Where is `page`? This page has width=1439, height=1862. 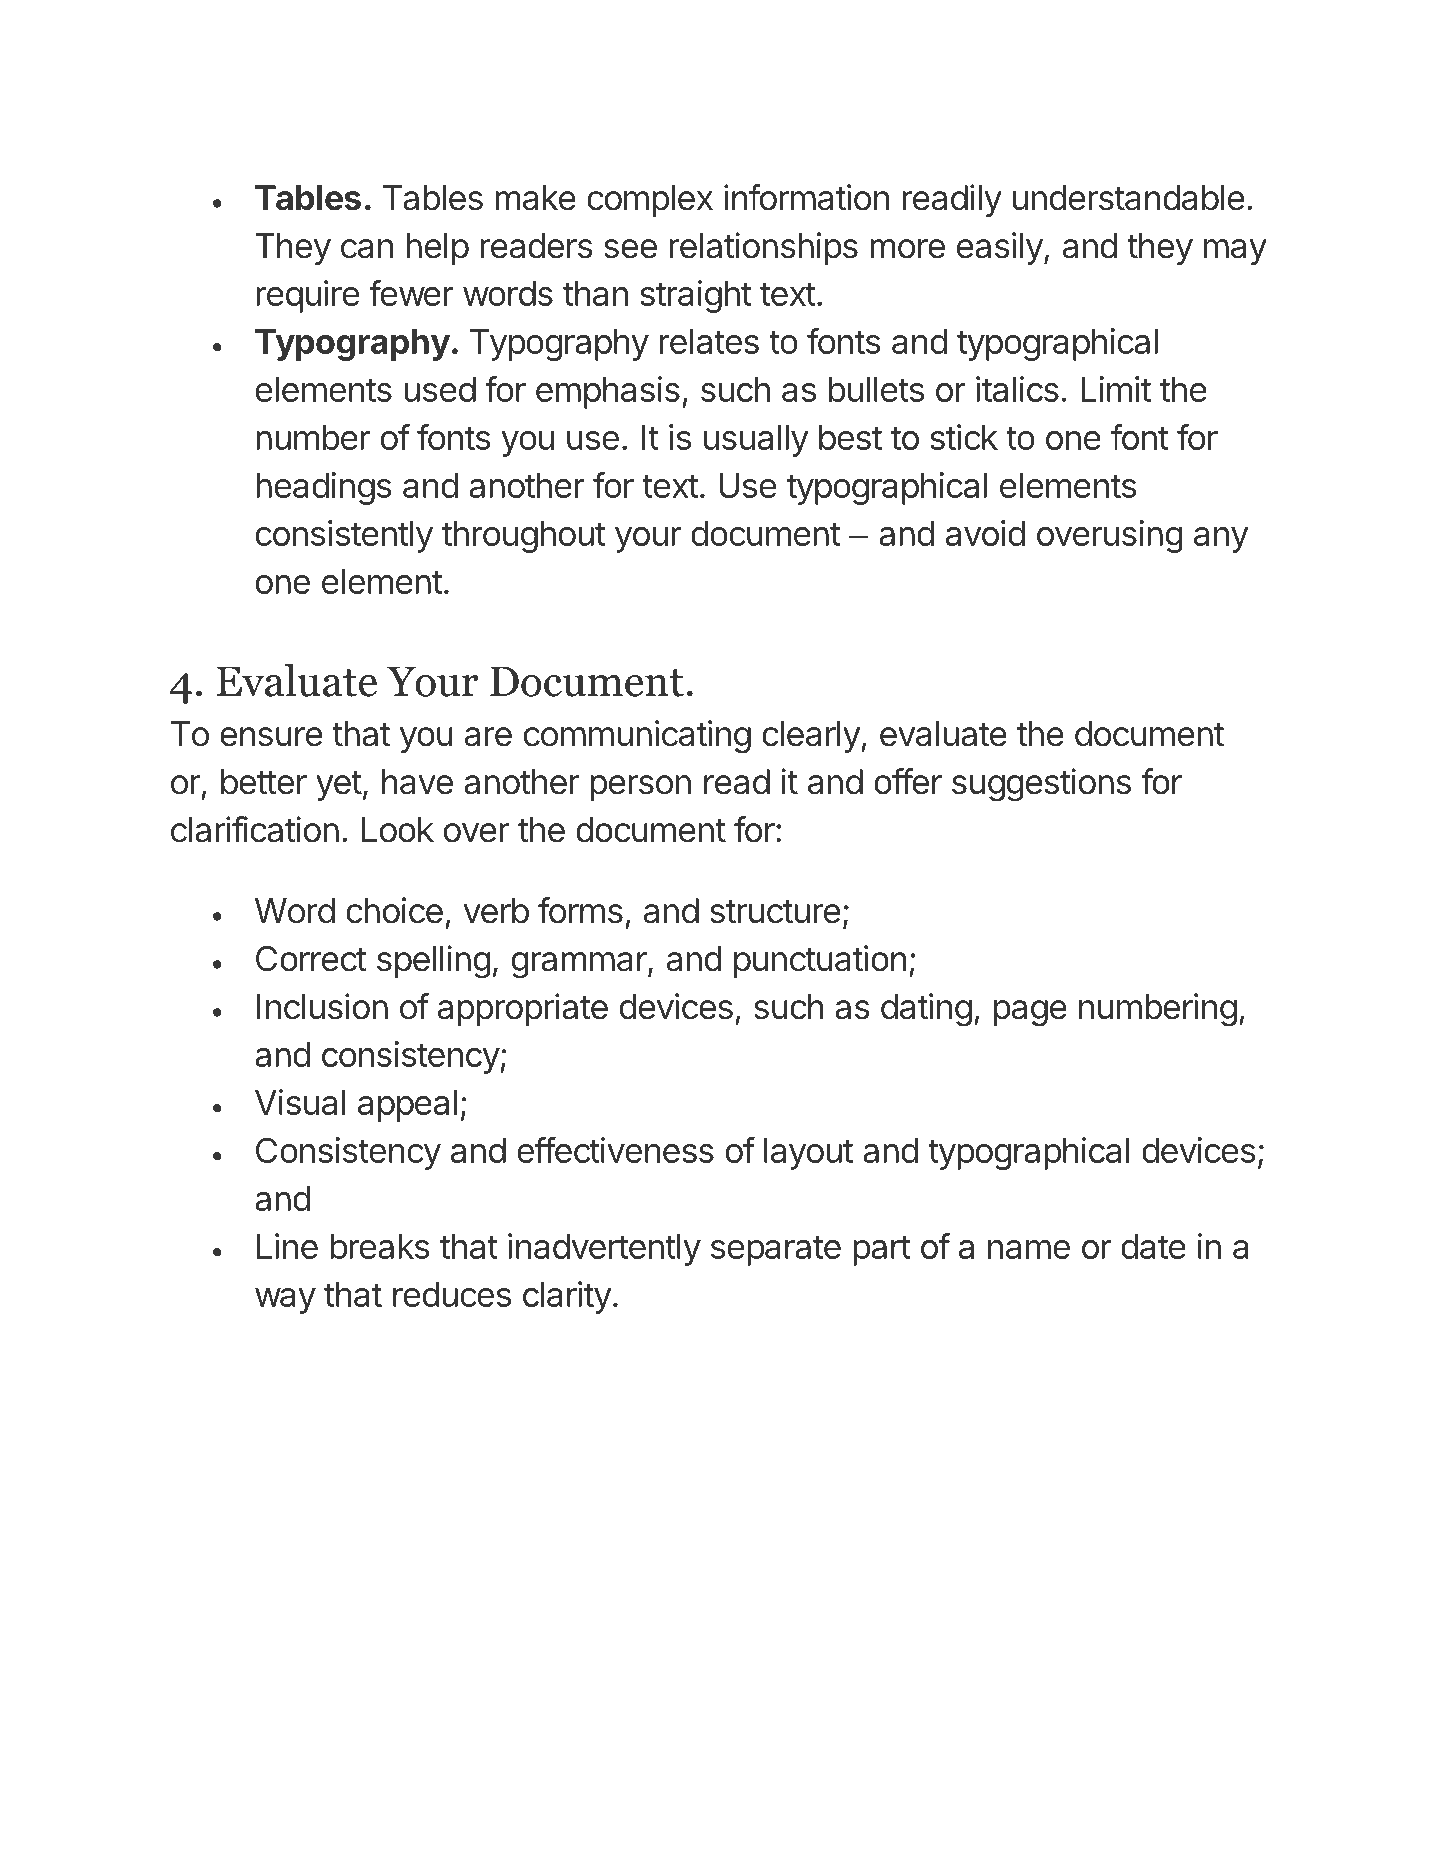
page is located at coordinates (1030, 1013).
